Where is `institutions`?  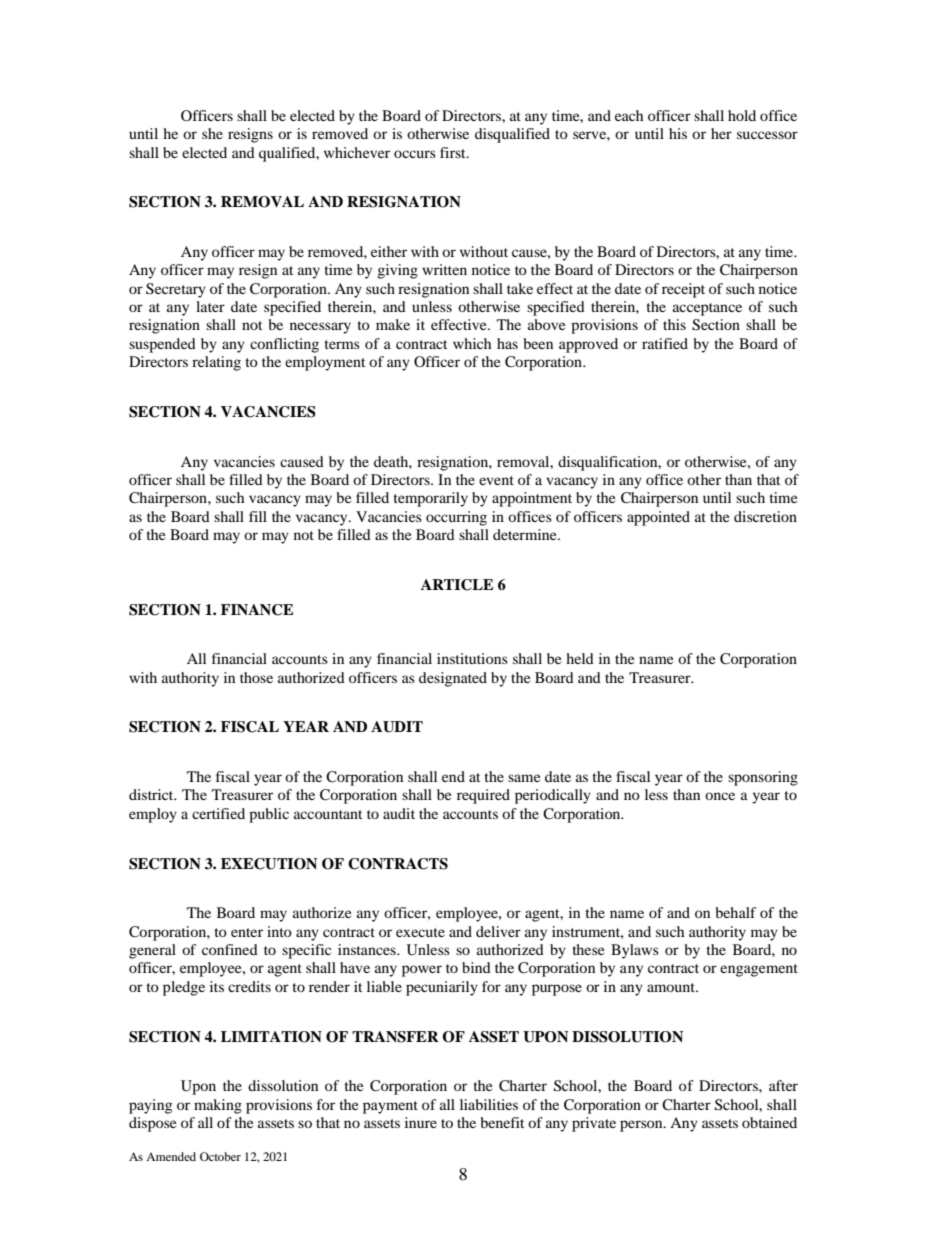
institutions is located at coordinates (472, 658).
